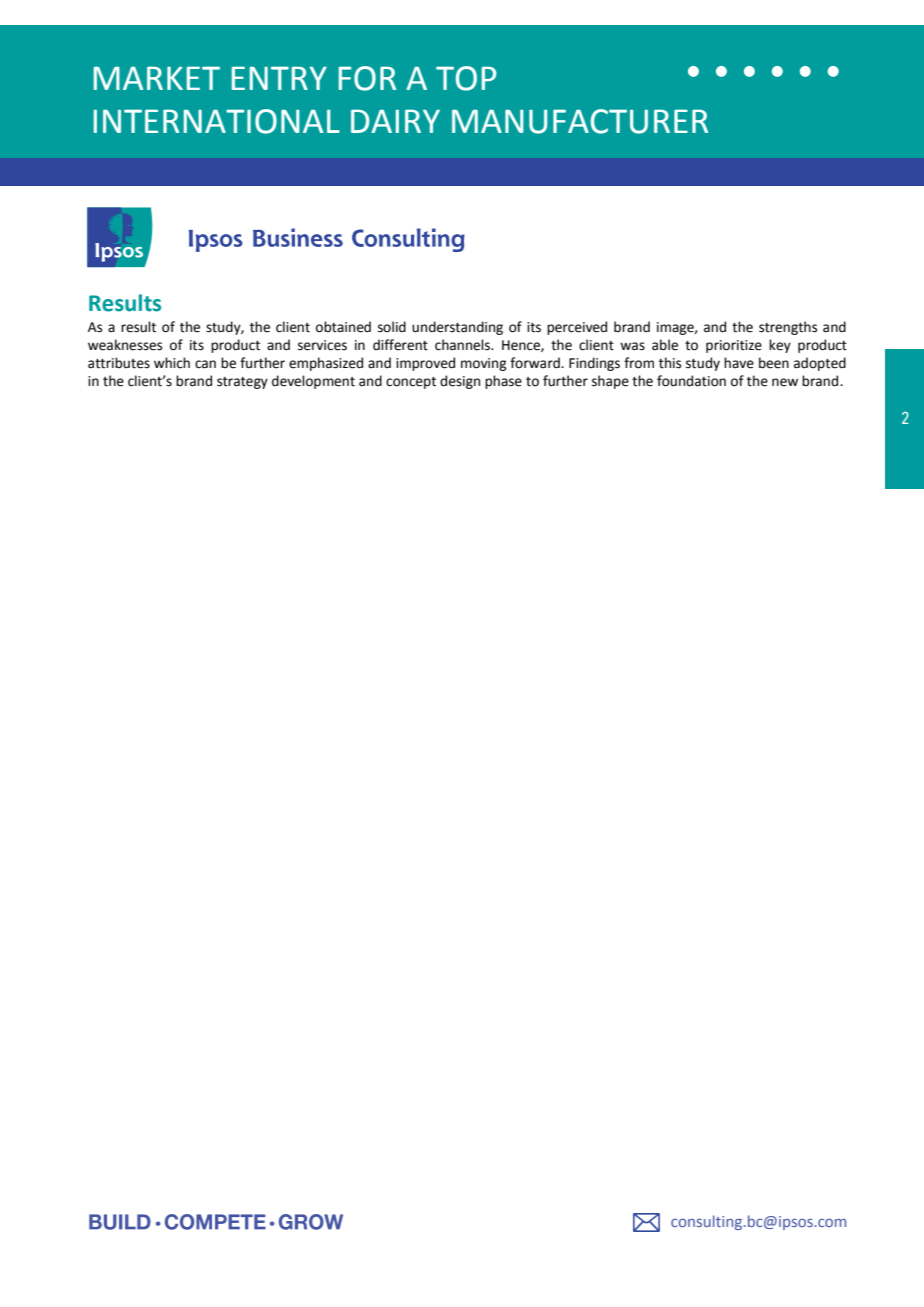  Describe the element at coordinates (580, 121) in the page. I see `MANUFACTURER` at that location.
